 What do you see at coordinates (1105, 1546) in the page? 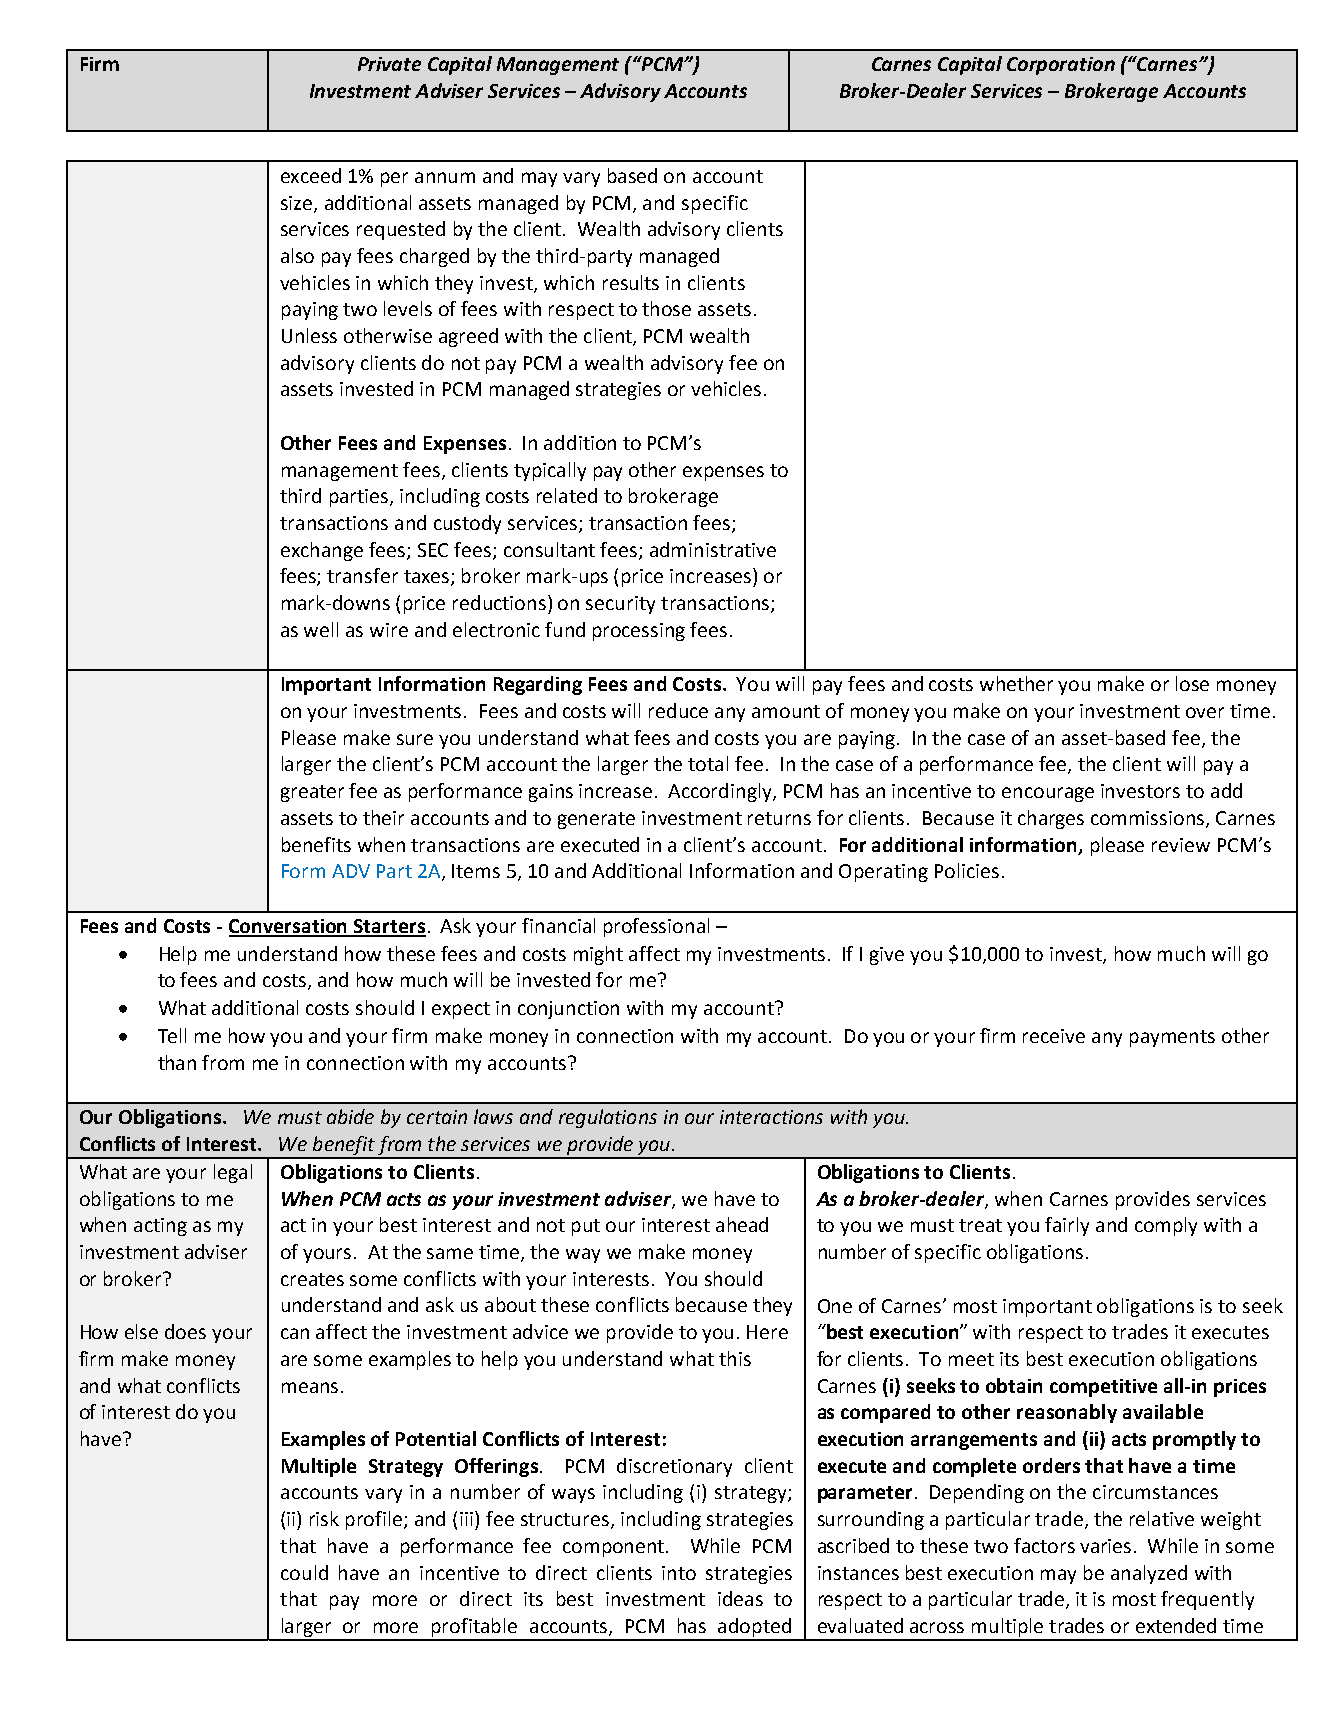
I see `varies` at bounding box center [1105, 1546].
